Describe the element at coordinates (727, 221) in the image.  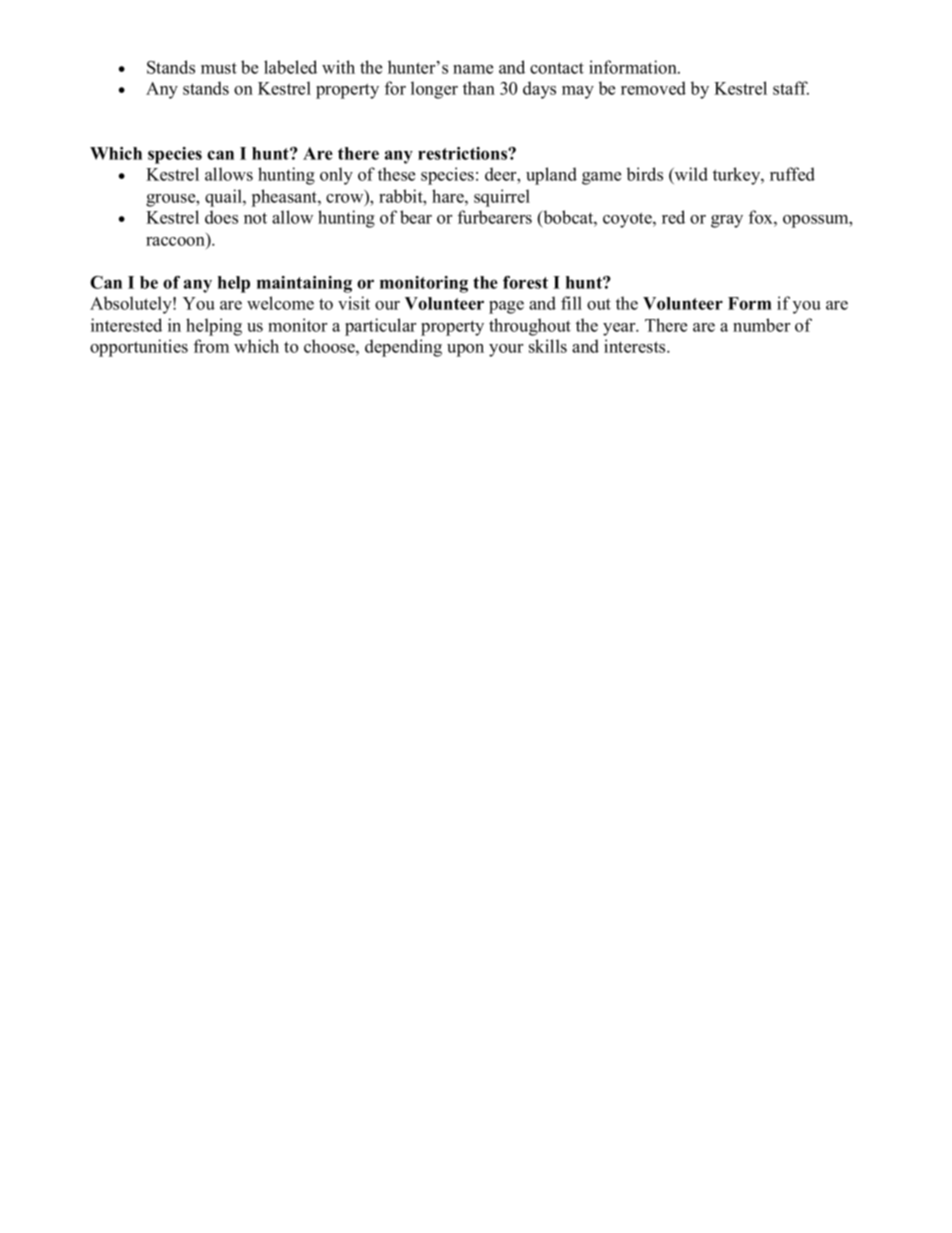
I see `gray` at that location.
